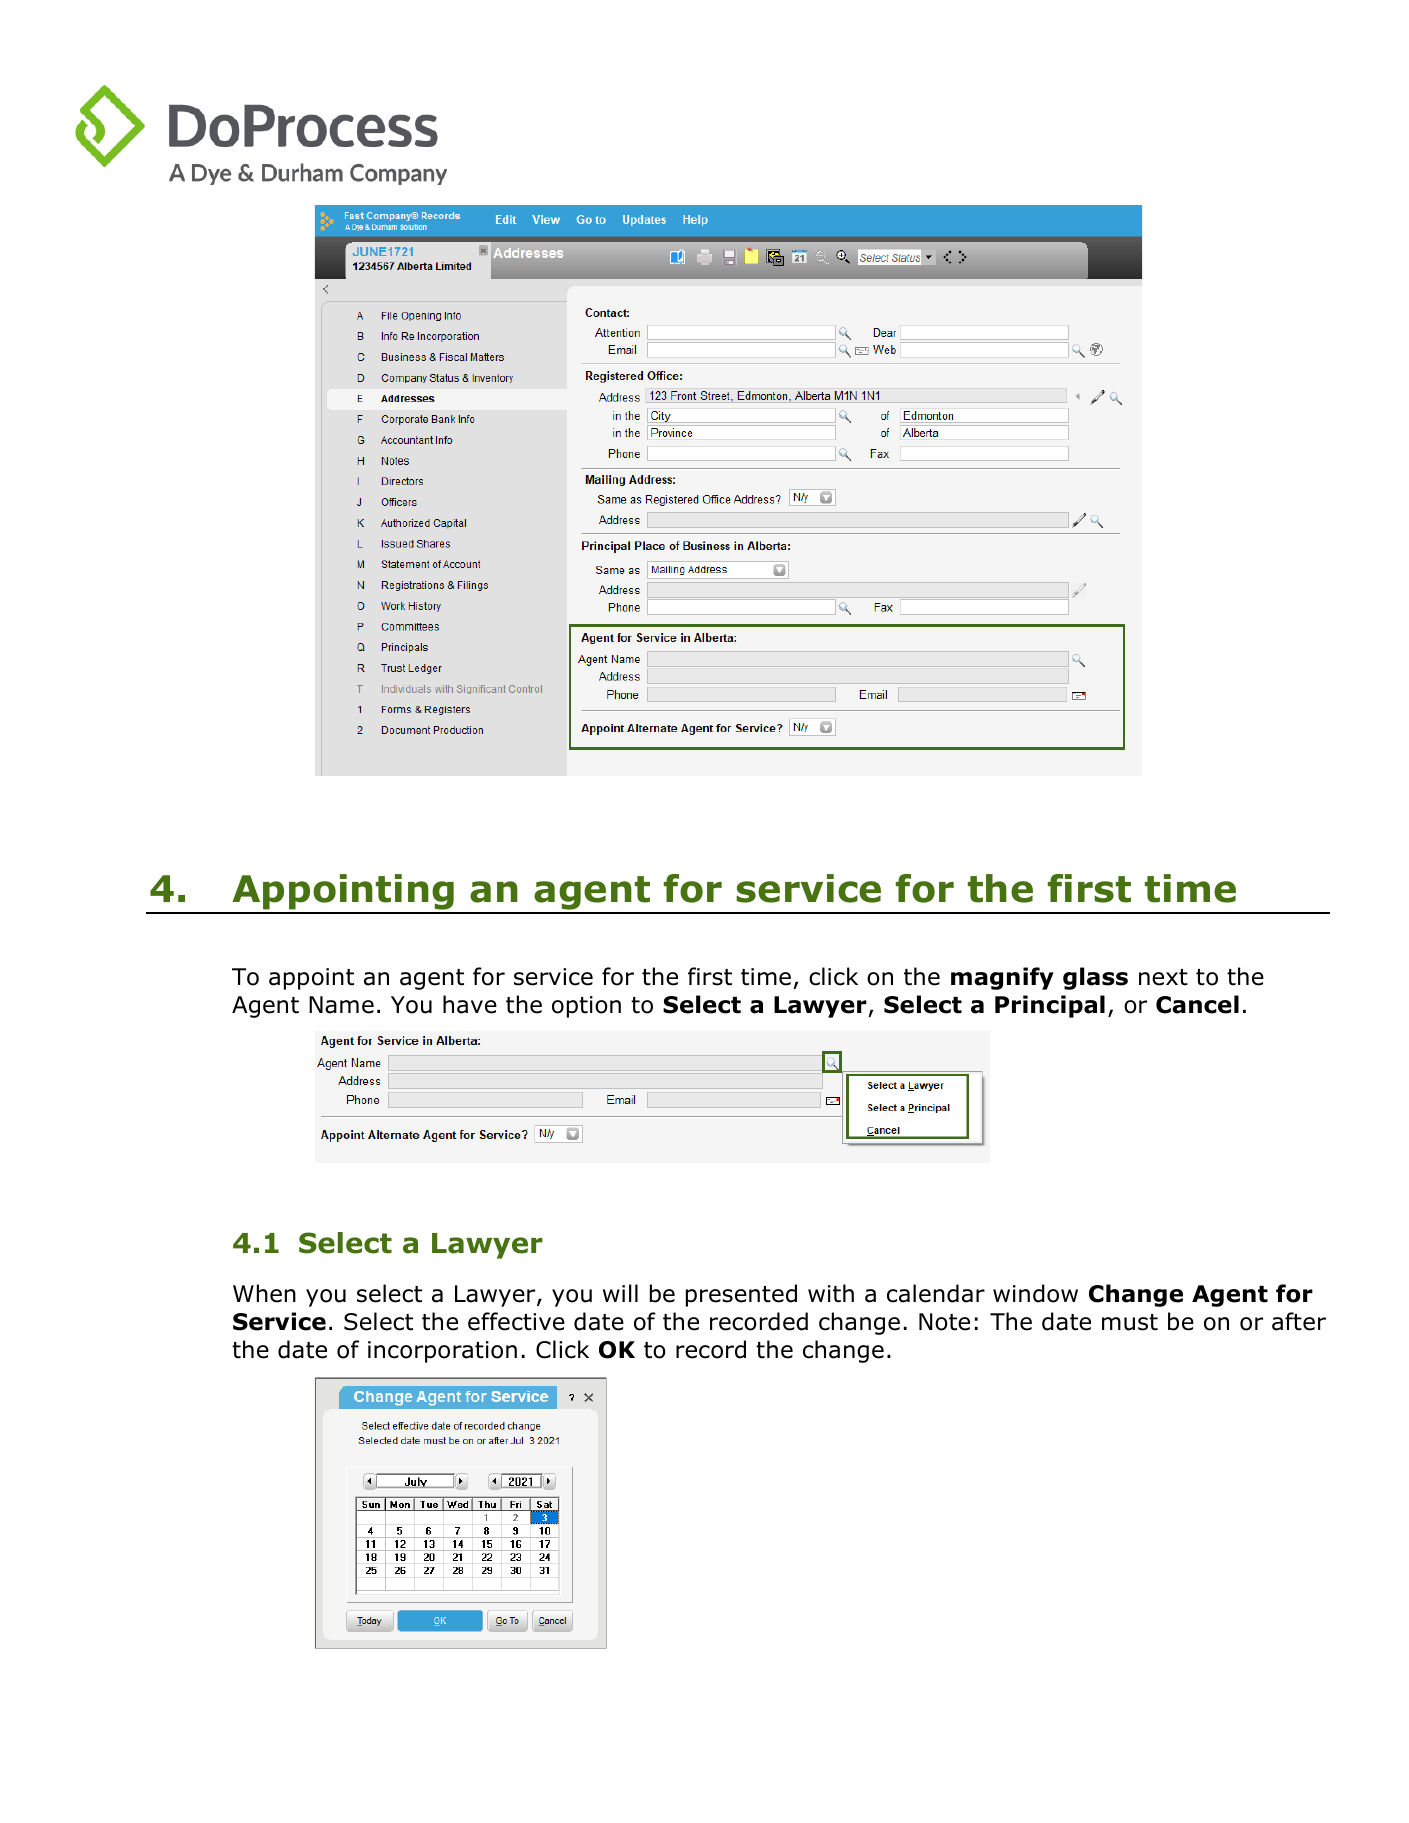 The width and height of the screenshot is (1409, 1823). What do you see at coordinates (831, 1293) in the screenshot?
I see `with` at bounding box center [831, 1293].
